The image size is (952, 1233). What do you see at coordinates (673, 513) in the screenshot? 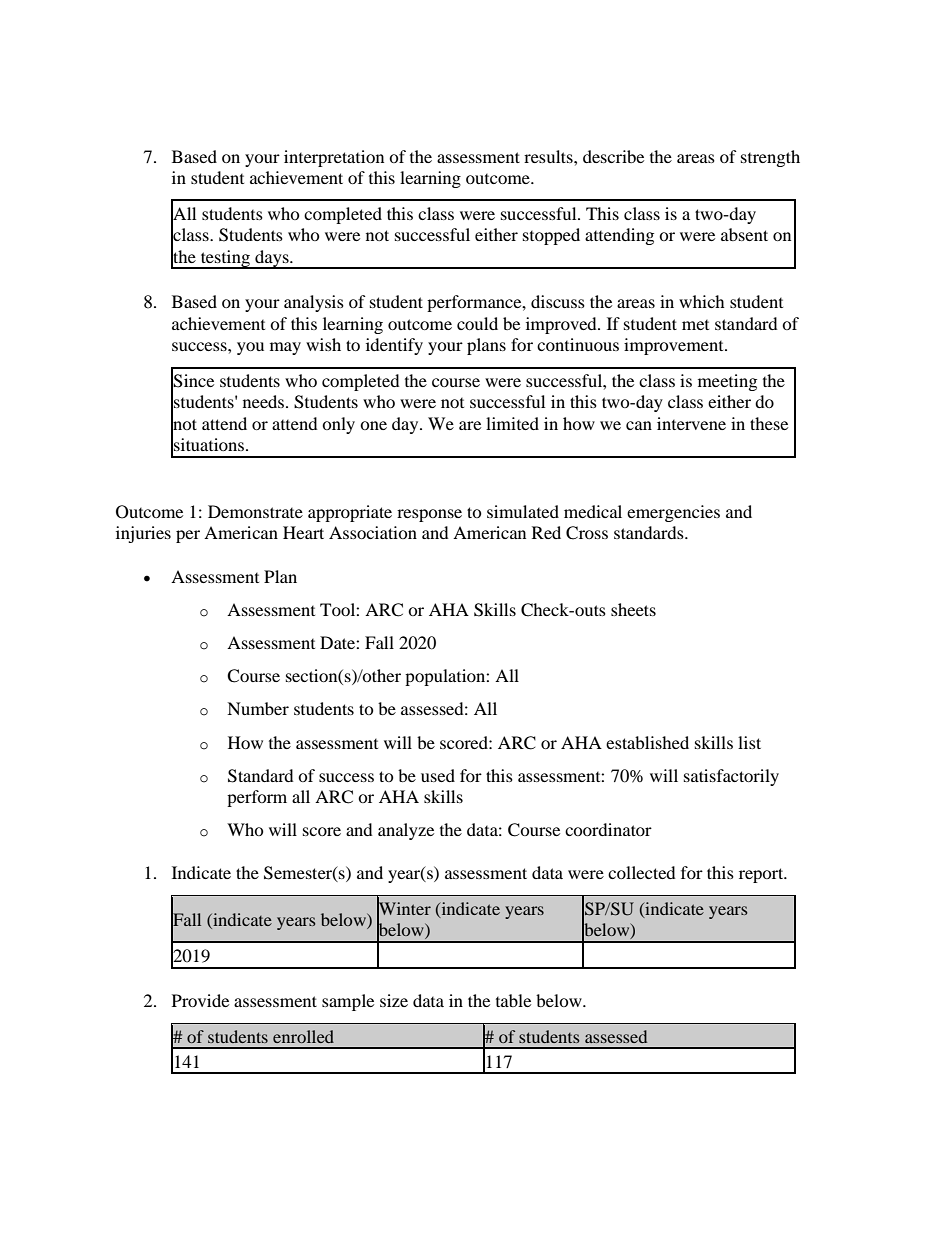
I see `emergencies` at bounding box center [673, 513].
